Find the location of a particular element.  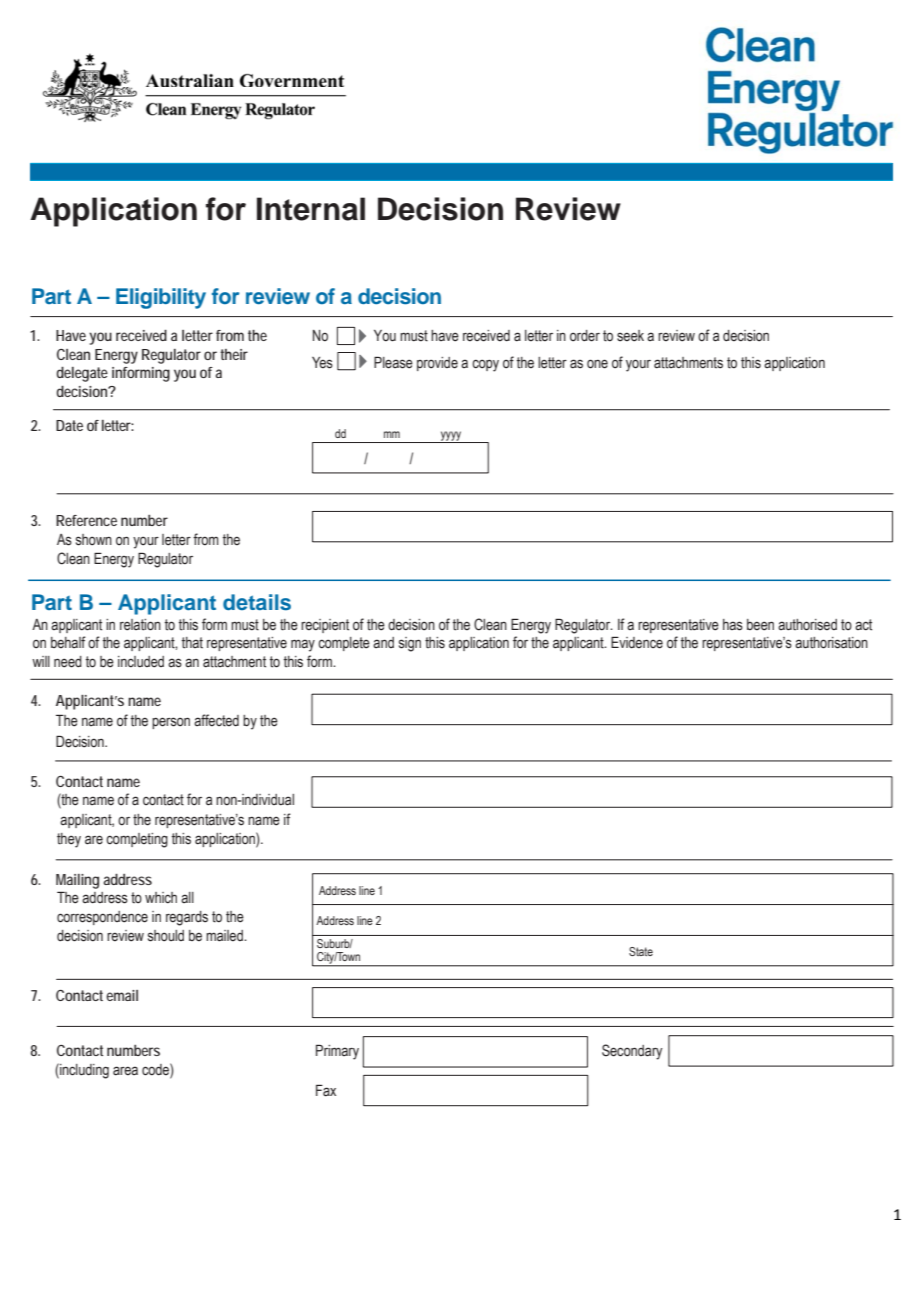

seek is located at coordinates (630, 336).
